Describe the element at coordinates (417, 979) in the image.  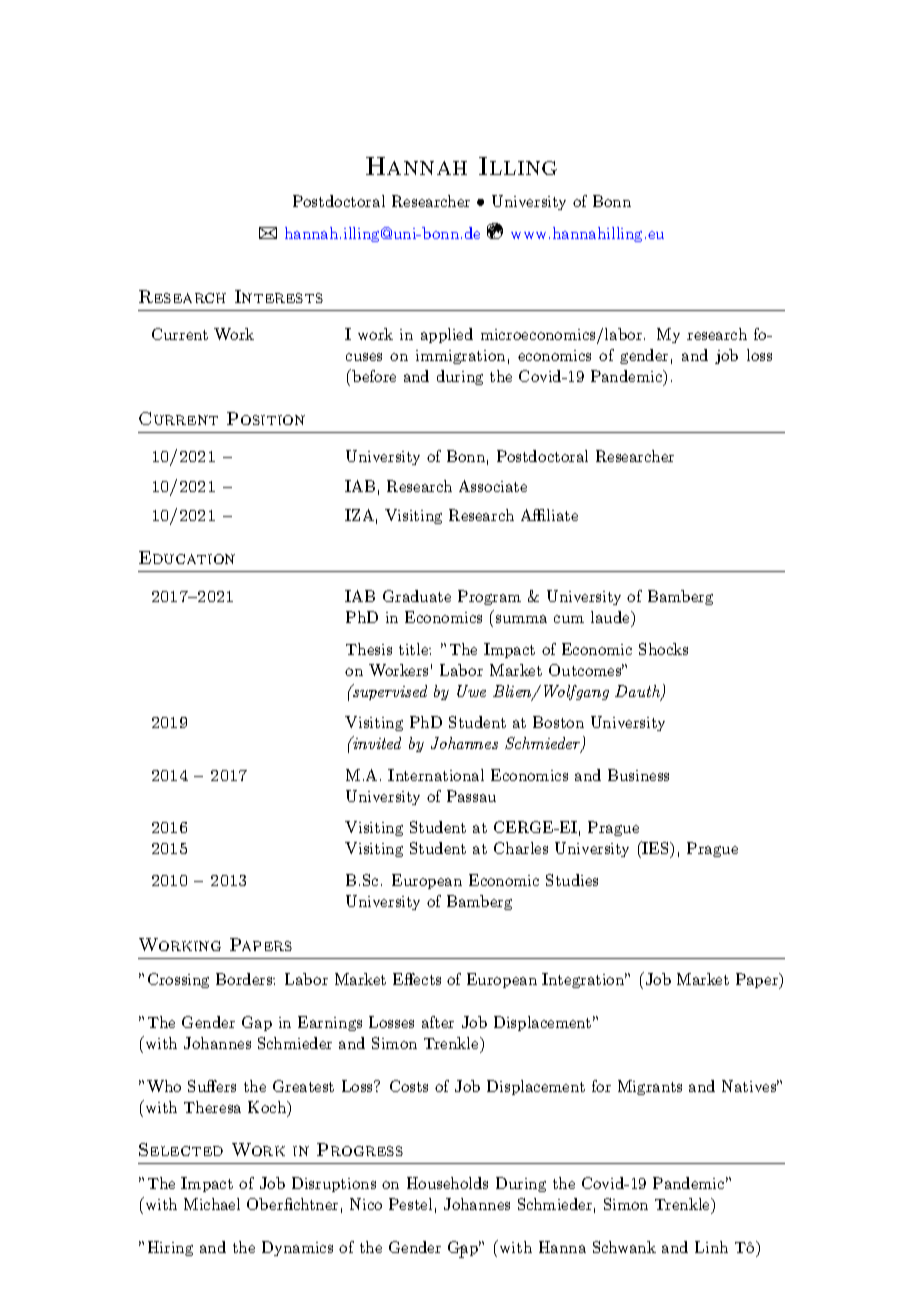
I see `Effects` at that location.
